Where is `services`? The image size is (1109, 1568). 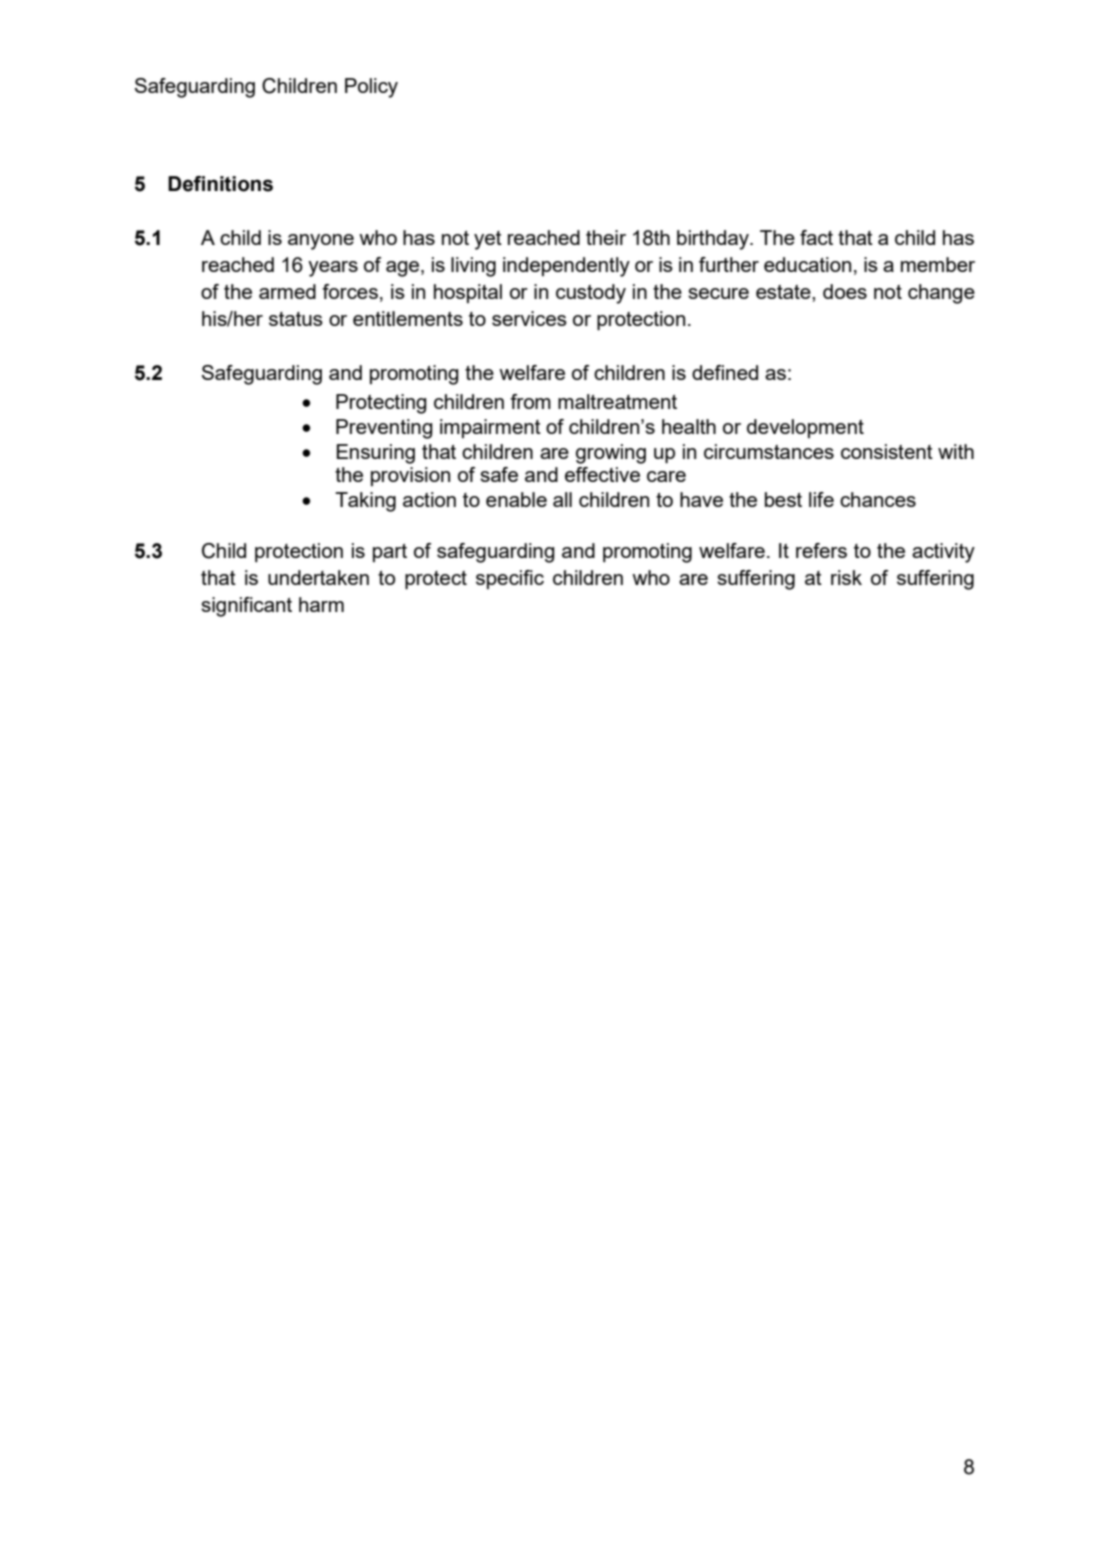
services is located at coordinates (529, 318).
